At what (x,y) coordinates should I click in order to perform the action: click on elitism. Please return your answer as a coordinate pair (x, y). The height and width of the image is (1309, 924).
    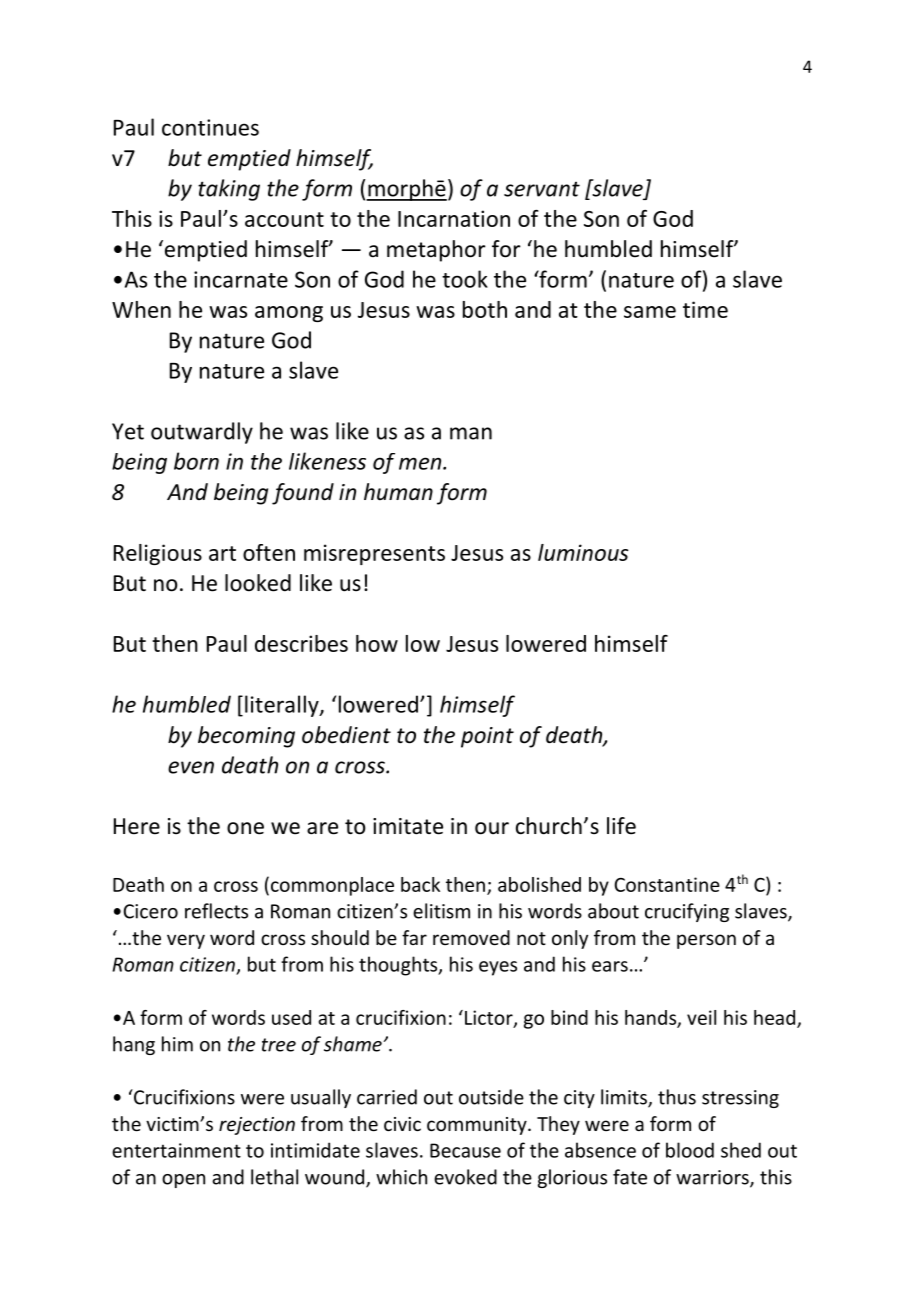
    Looking at the image, I should click on (441, 911).
